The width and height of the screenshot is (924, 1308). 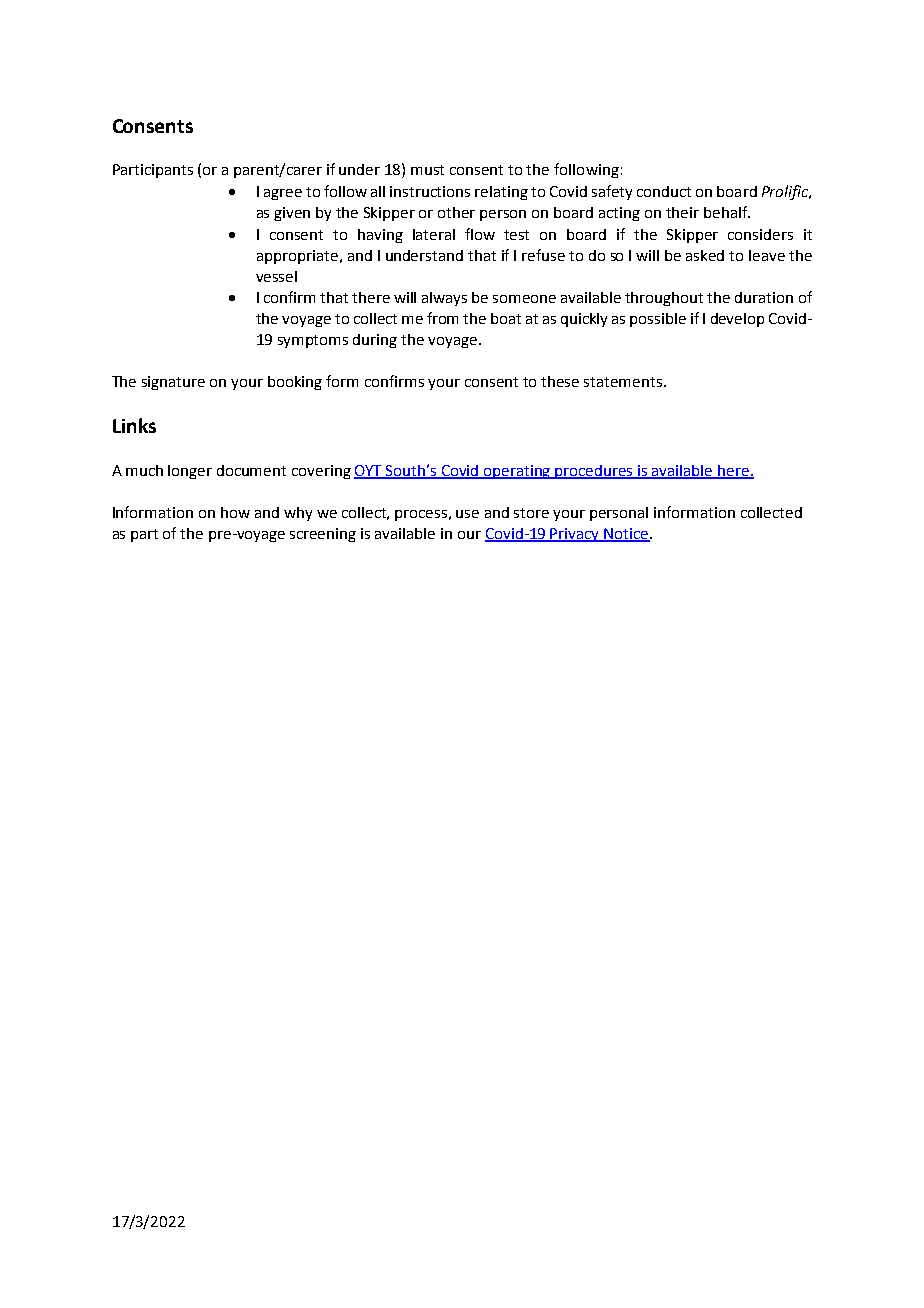 I want to click on vessel, so click(x=276, y=276).
